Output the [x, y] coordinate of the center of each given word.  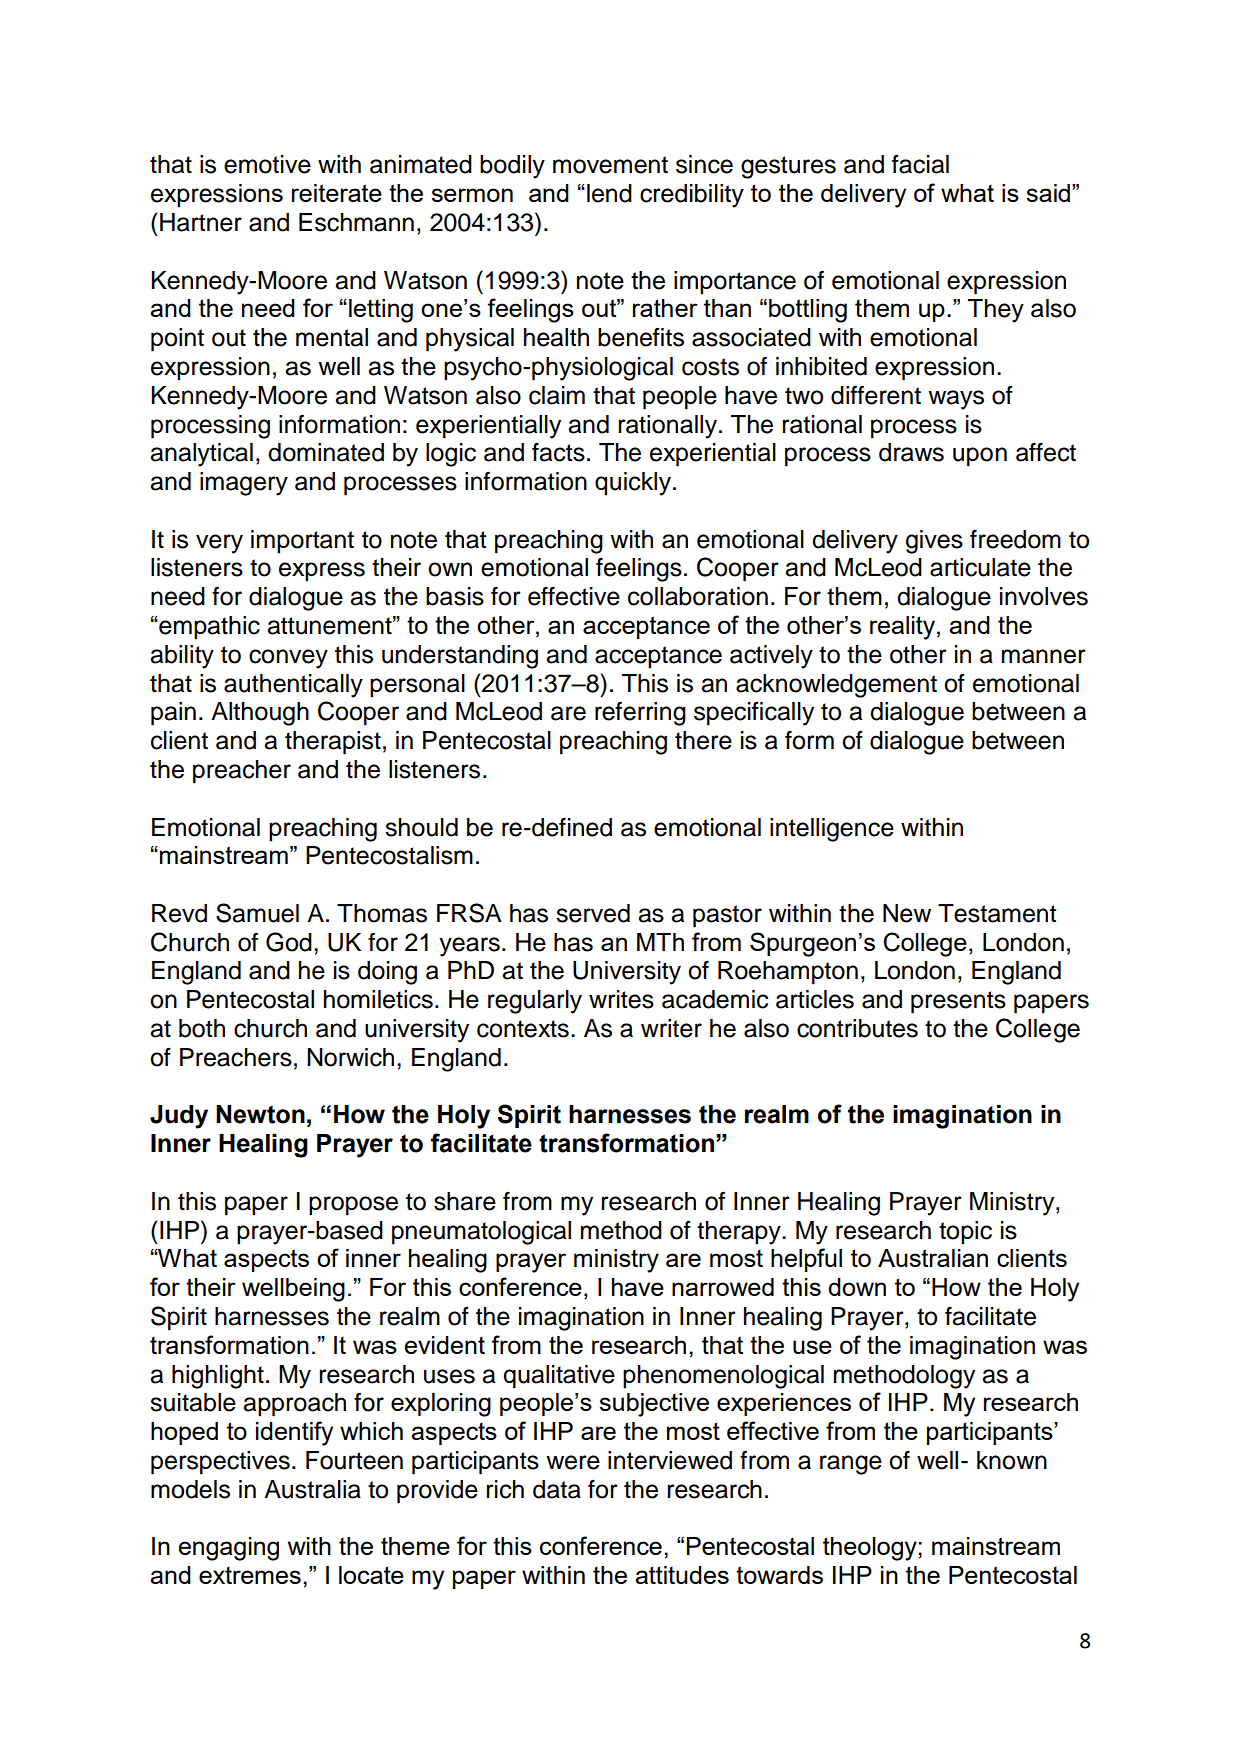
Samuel [257, 913]
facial [920, 164]
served [593, 913]
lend [609, 193]
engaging [229, 1549]
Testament [997, 913]
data [557, 1489]
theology [871, 1549]
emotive [267, 164]
